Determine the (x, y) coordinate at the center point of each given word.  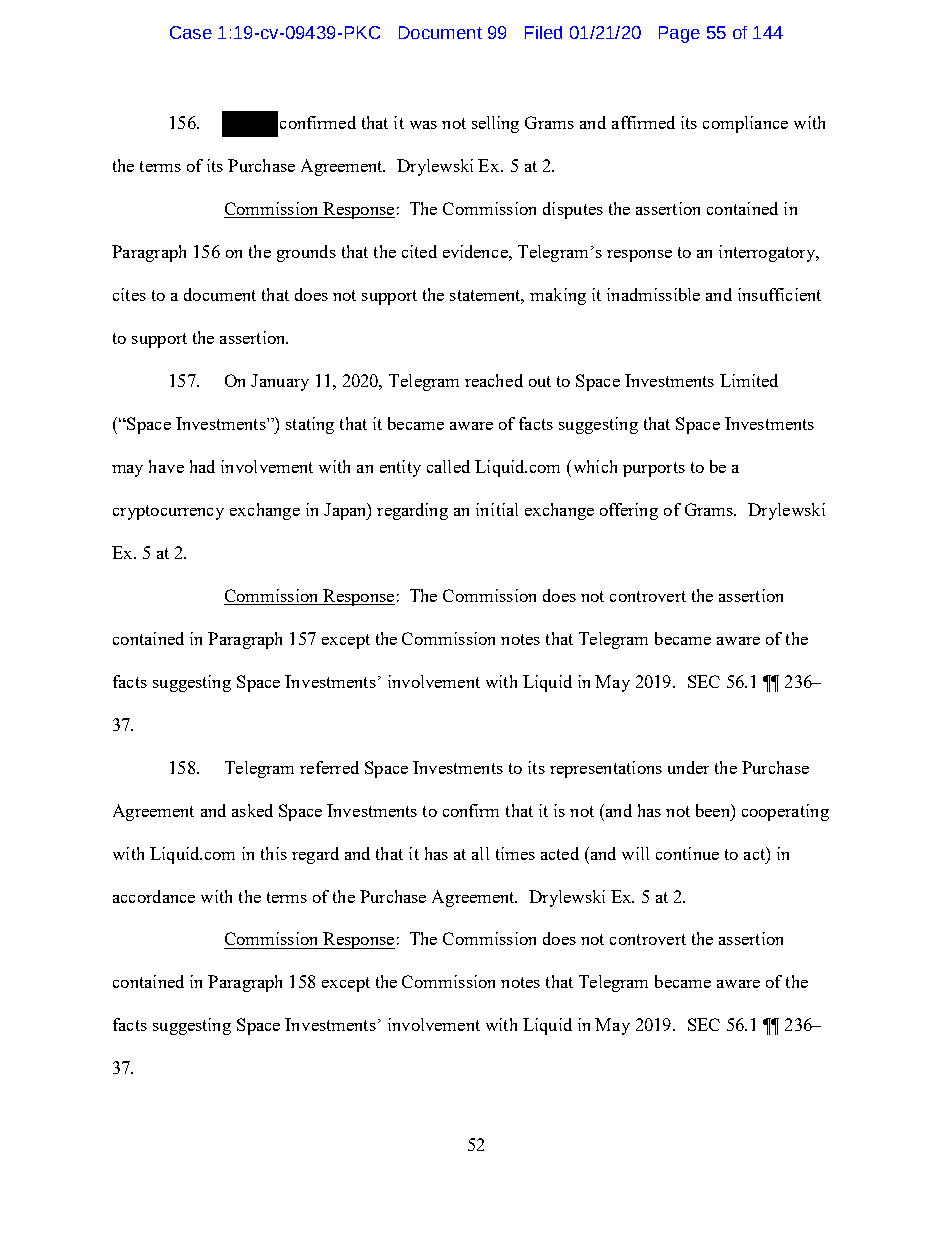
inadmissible (653, 294)
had (202, 466)
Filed (543, 32)
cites (129, 294)
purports (654, 469)
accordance (154, 896)
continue (687, 853)
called (448, 466)
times (515, 853)
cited (419, 251)
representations (606, 769)
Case (191, 32)
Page (679, 34)
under (688, 767)
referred (329, 767)
